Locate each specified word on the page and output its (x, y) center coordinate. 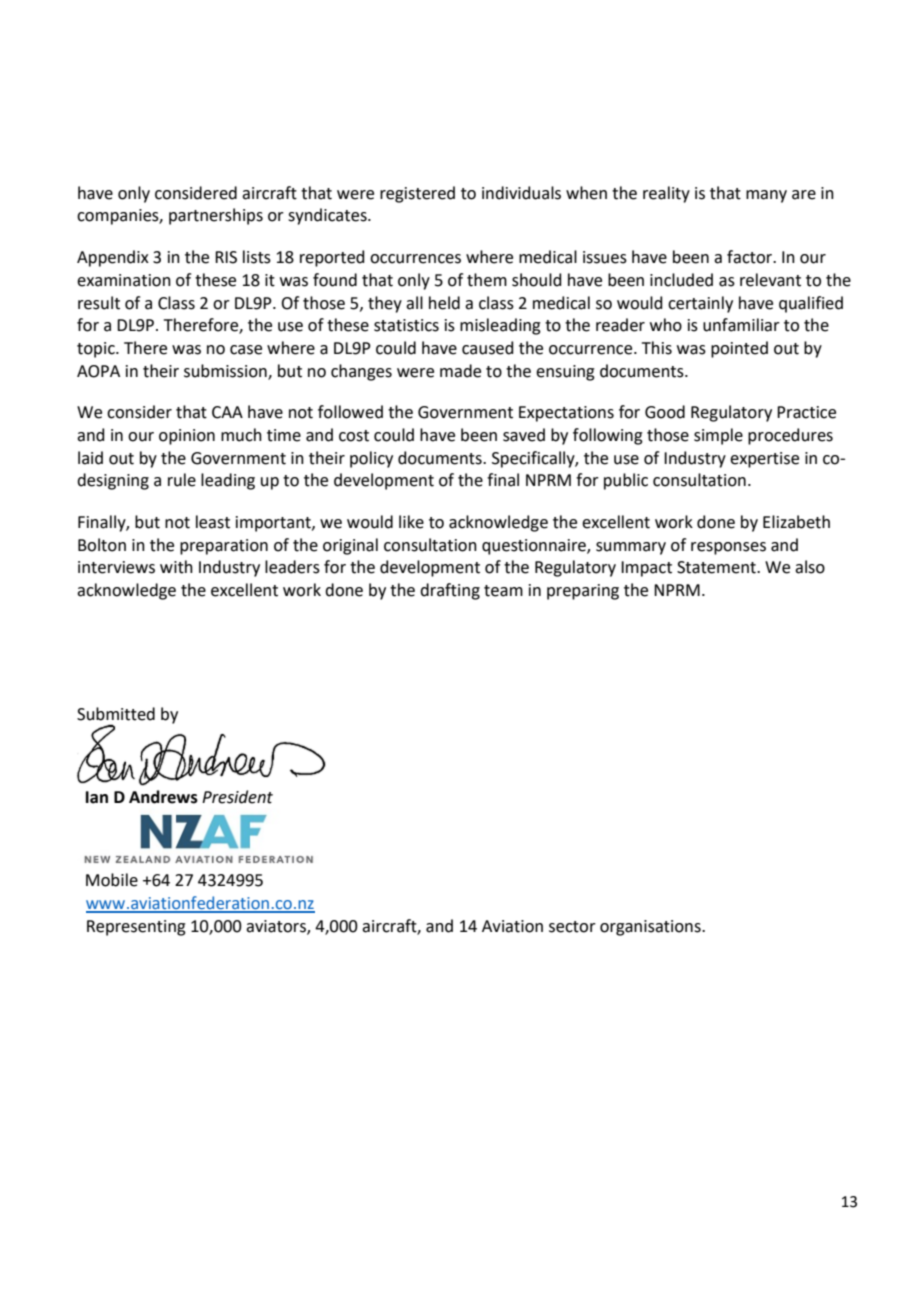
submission (226, 371)
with (176, 567)
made (460, 371)
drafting (450, 591)
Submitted (116, 714)
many (766, 196)
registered (417, 194)
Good (665, 412)
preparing (583, 592)
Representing (136, 928)
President (237, 797)
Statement (717, 567)
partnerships (216, 216)
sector (572, 927)
